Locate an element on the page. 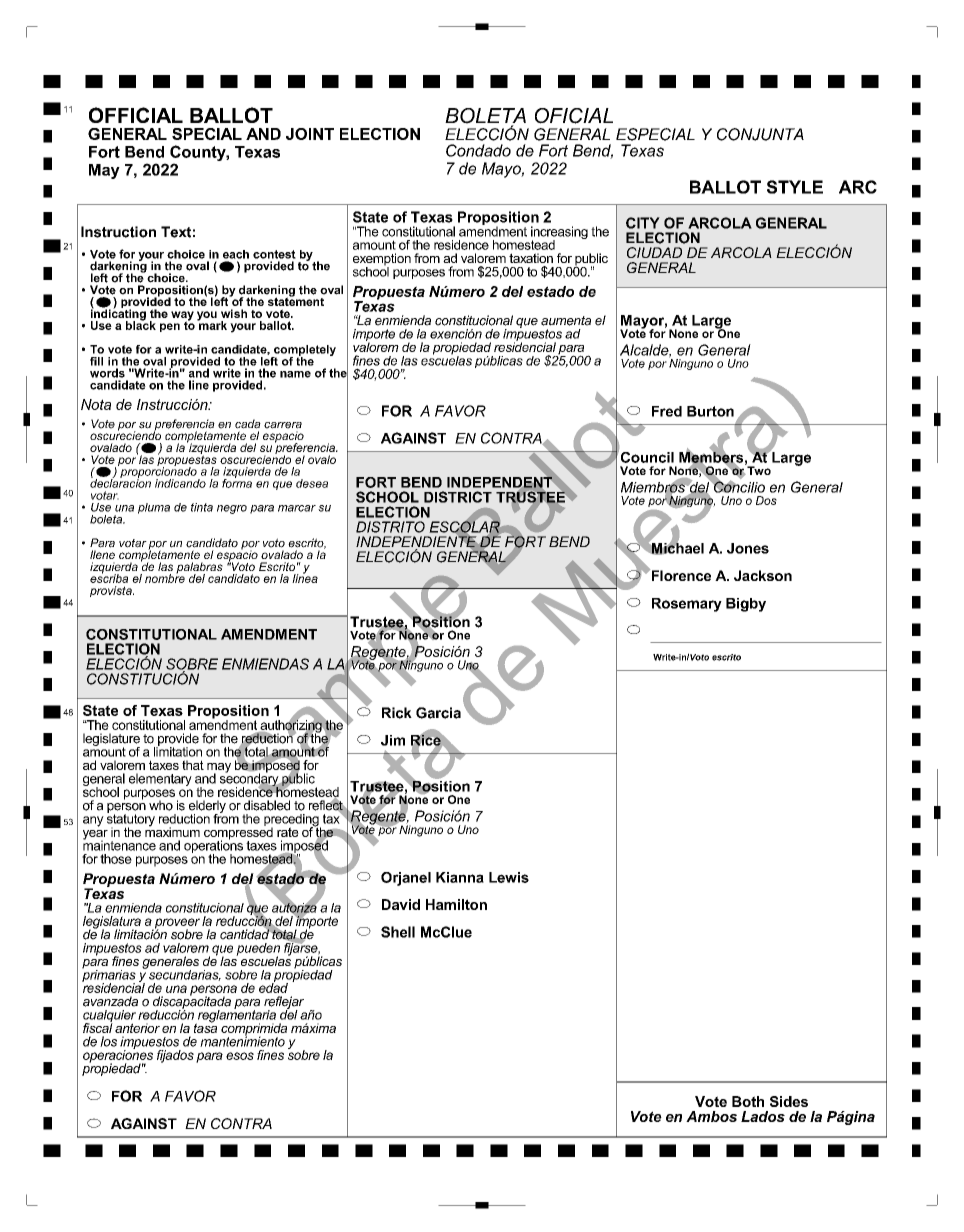 This page has width=964, height=1232. Two is located at coordinates (758, 469).
